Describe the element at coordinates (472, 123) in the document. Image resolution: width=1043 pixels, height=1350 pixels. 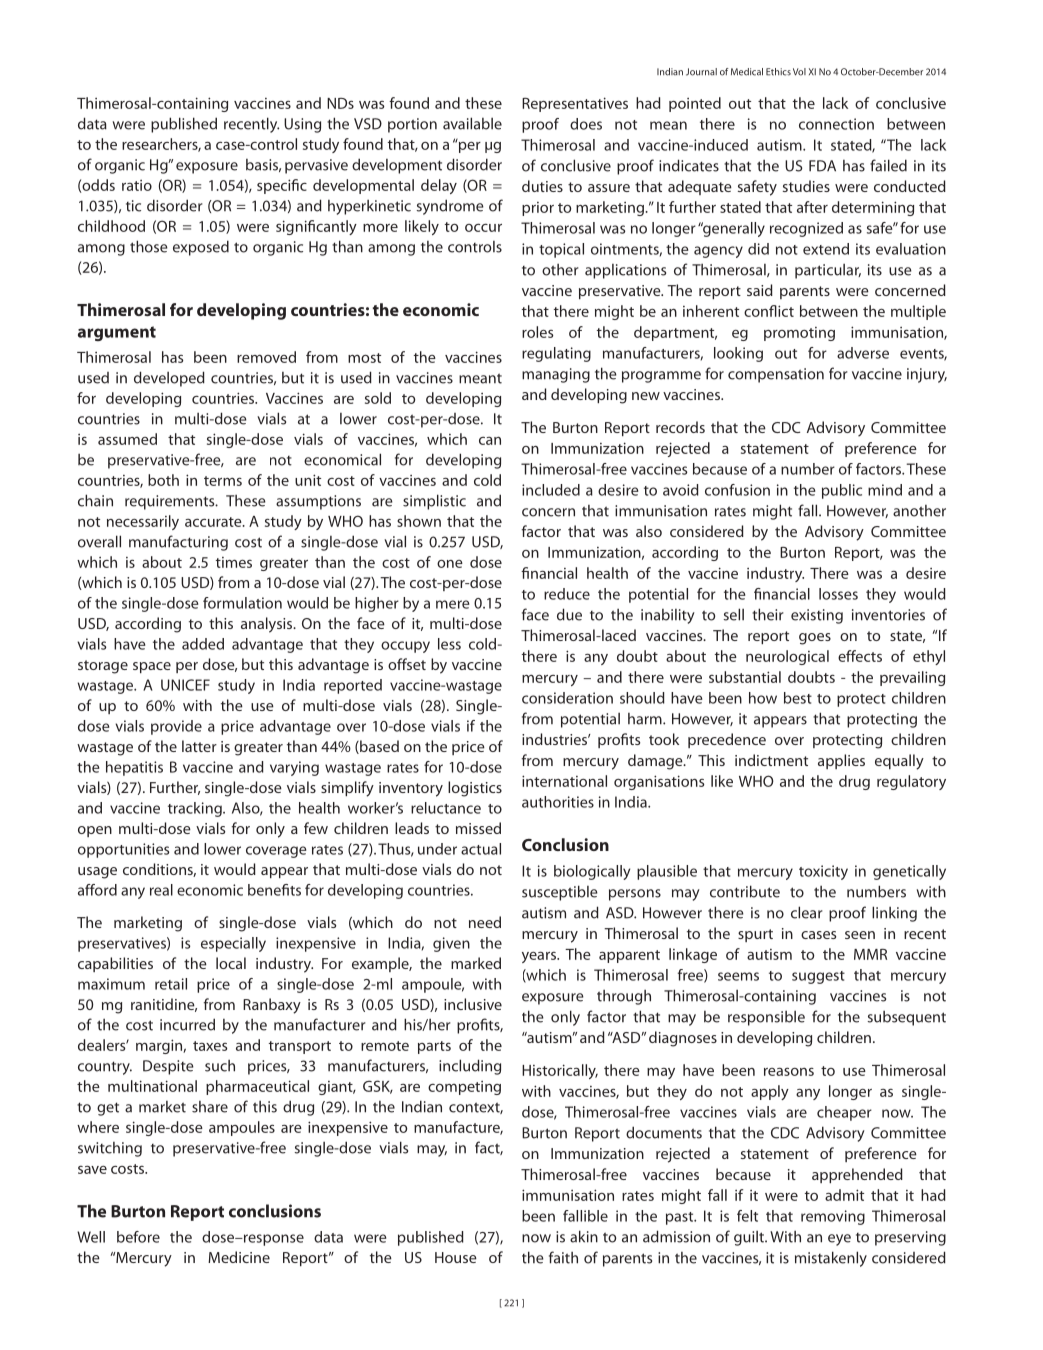
I see `available` at that location.
